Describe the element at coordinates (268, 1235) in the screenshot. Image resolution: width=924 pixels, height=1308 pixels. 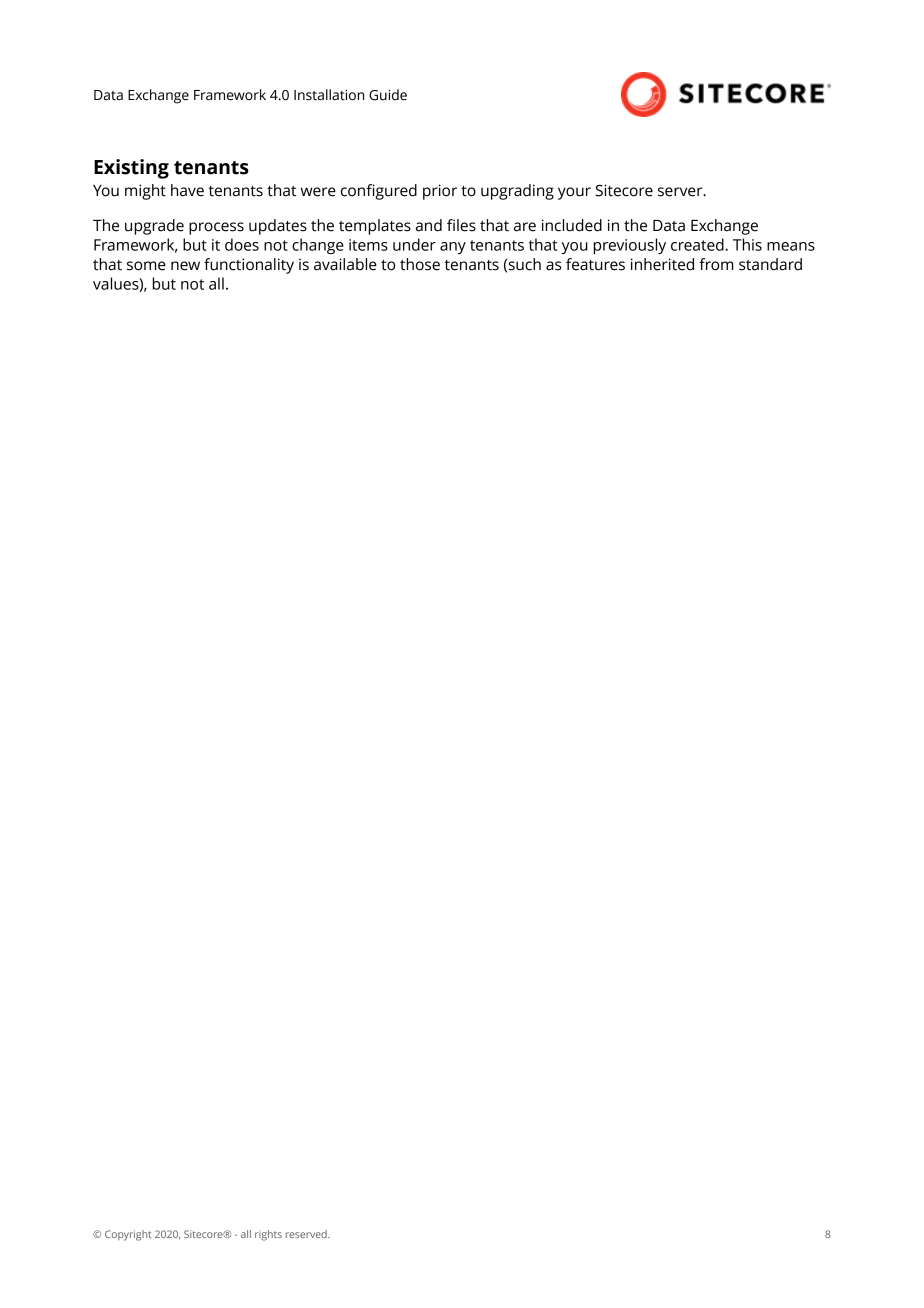
I see `rights` at that location.
